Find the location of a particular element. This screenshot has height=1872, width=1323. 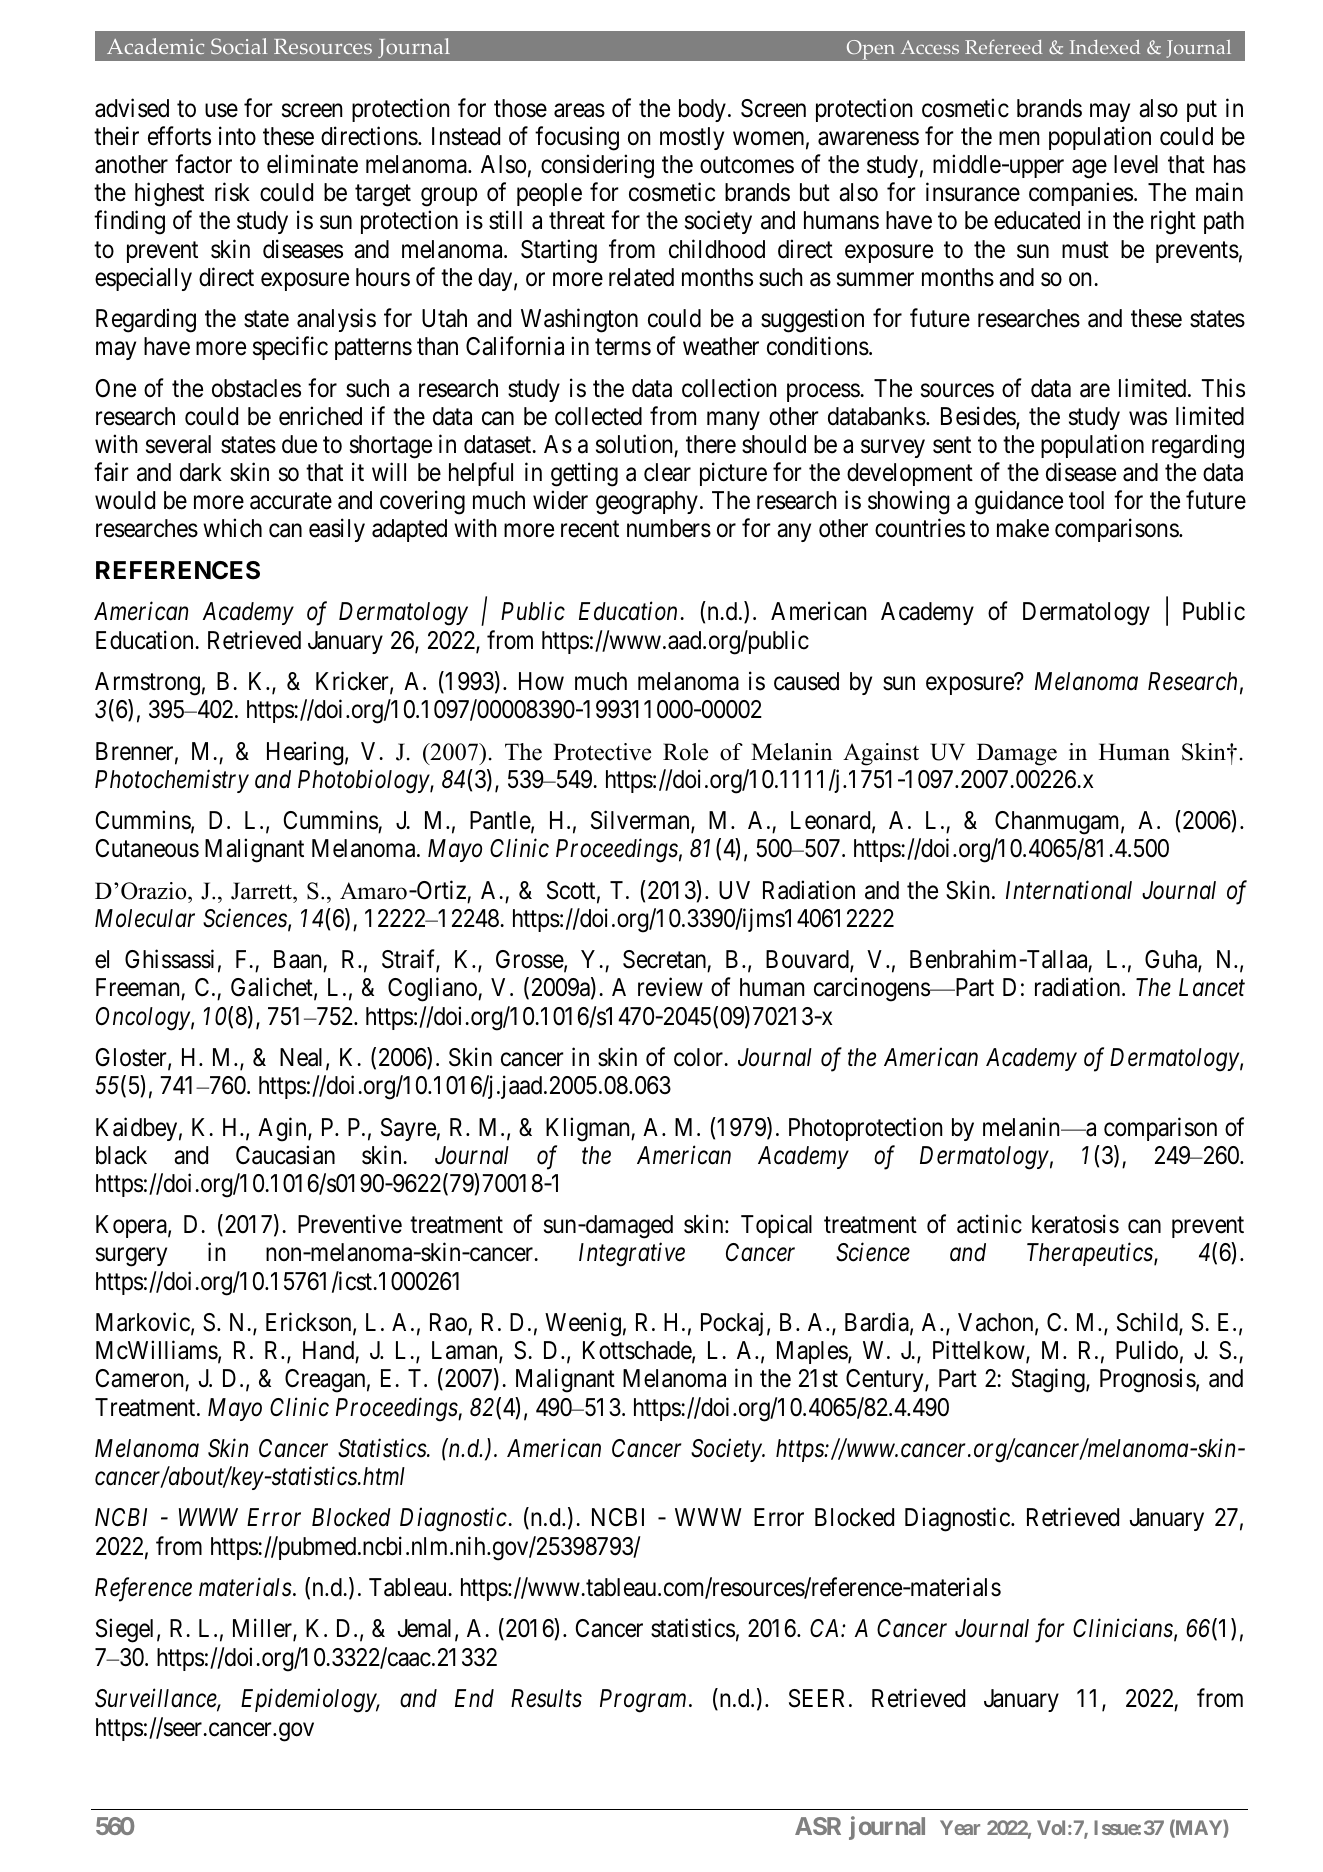

into is located at coordinates (237, 135).
